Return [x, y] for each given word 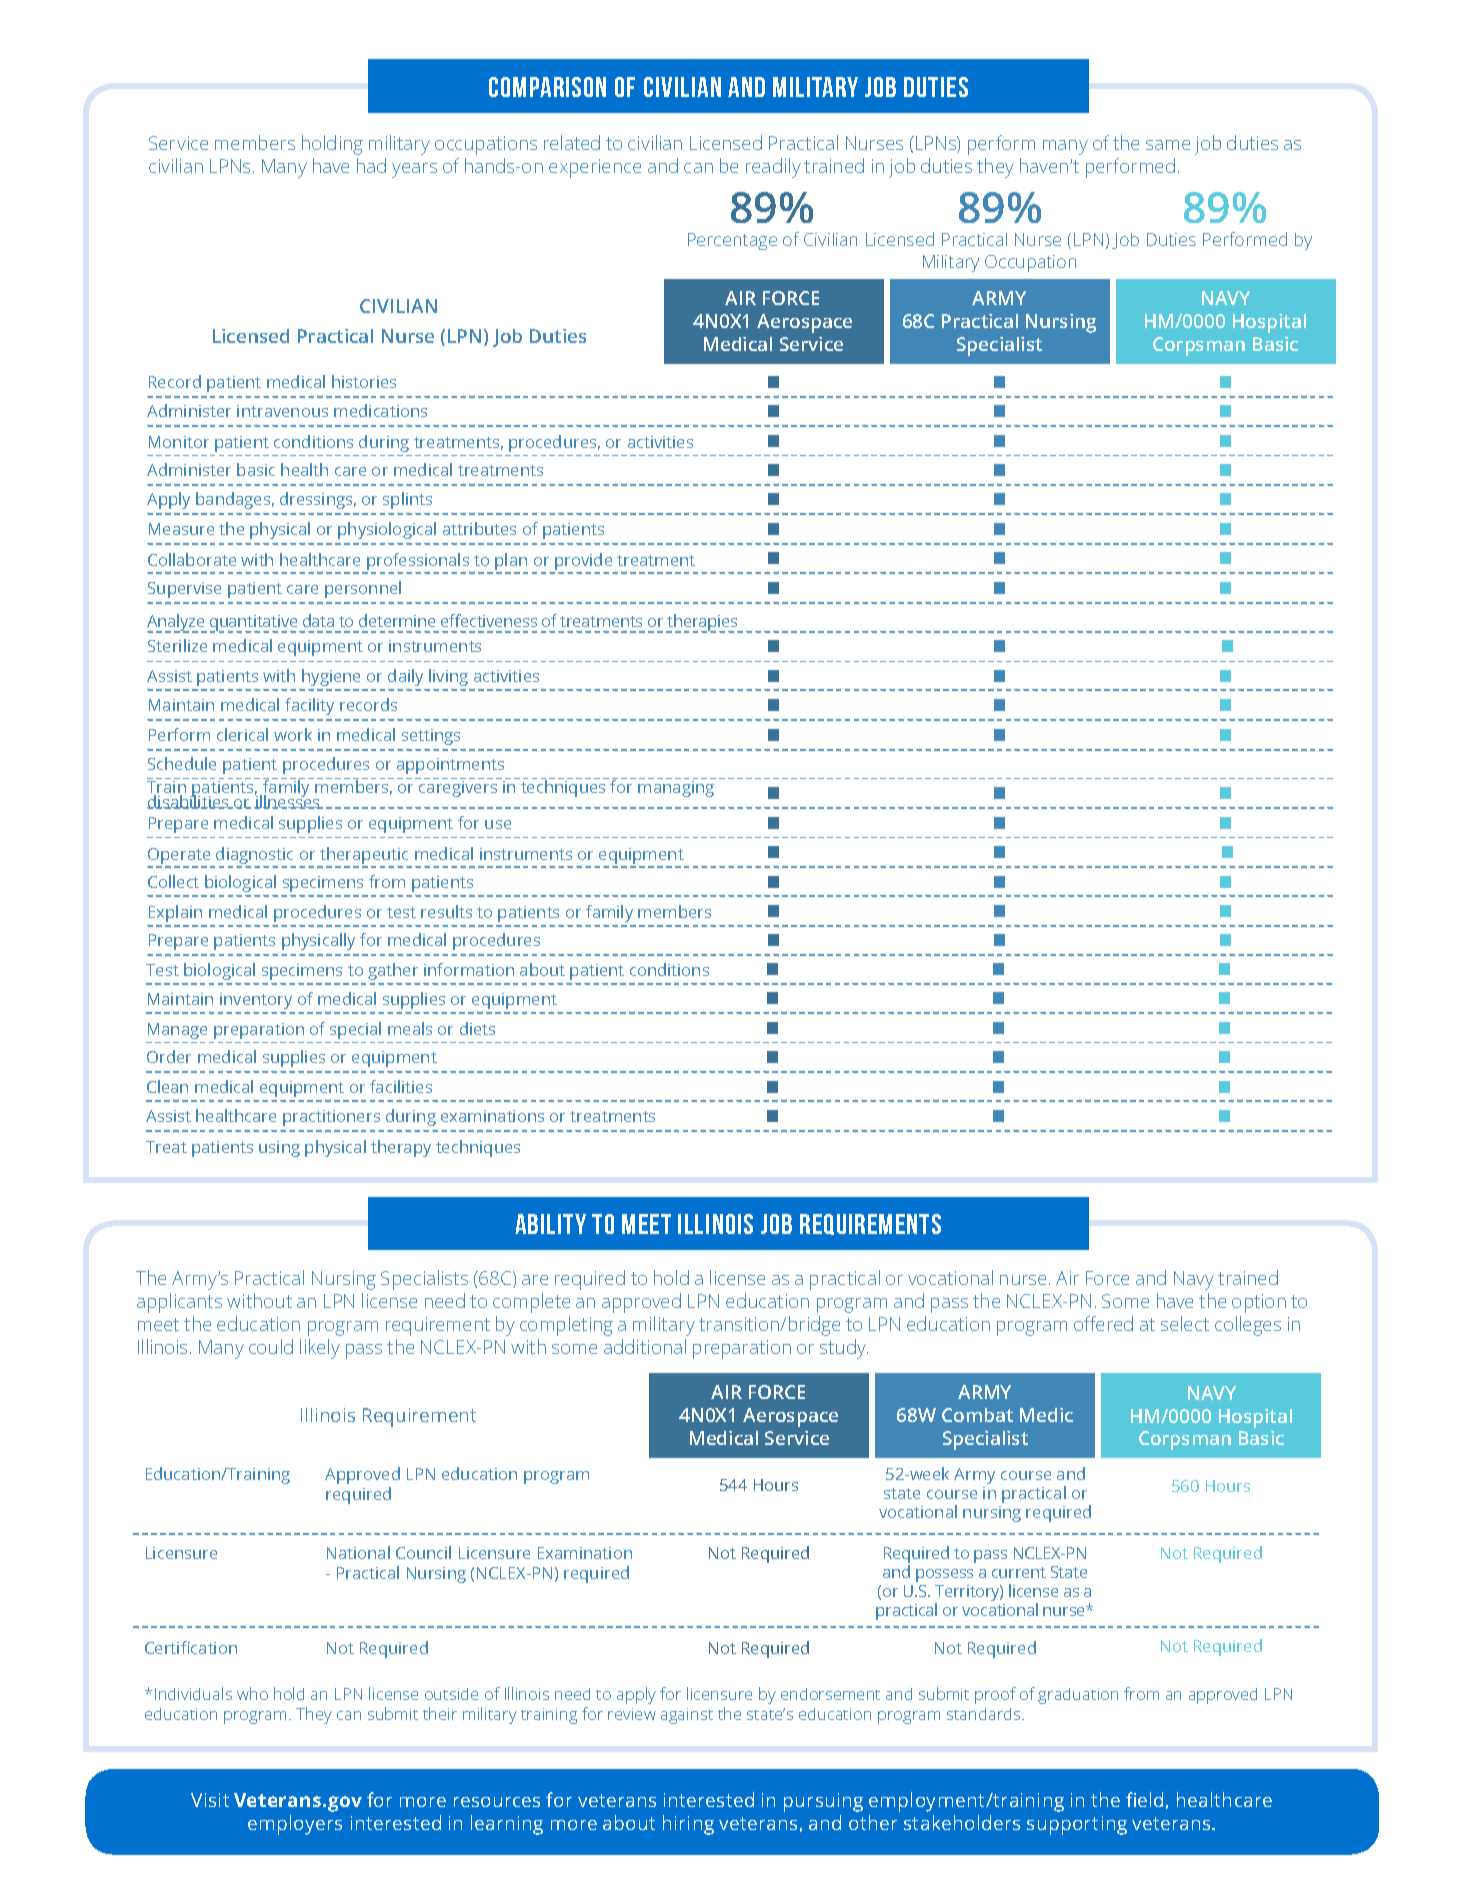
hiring [688, 1825]
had [371, 165]
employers [295, 1825]
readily [773, 168]
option [1259, 1303]
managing [676, 789]
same [1168, 145]
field [1144, 1799]
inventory [256, 1001]
